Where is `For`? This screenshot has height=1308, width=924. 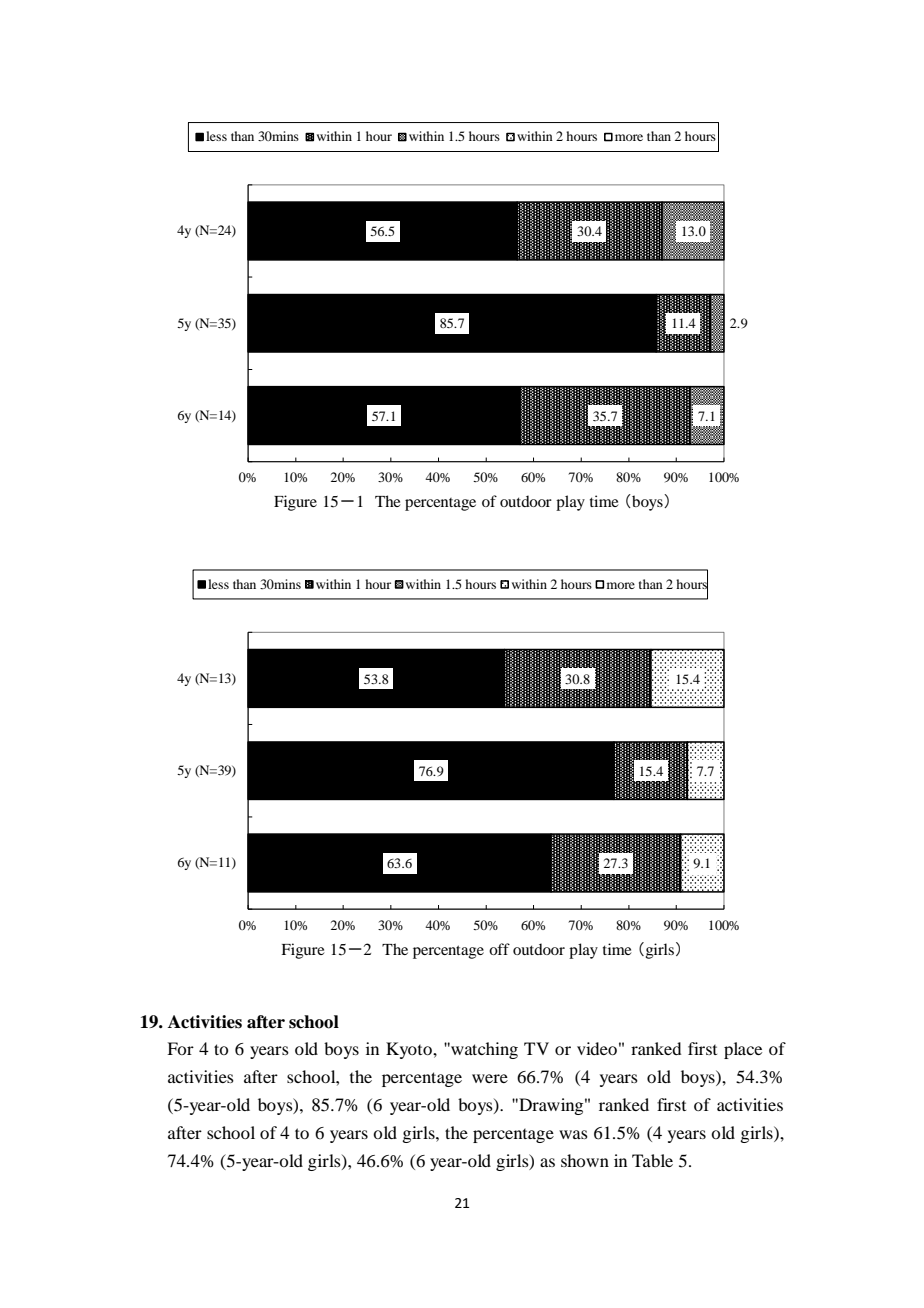
For is located at coordinates (180, 1048).
